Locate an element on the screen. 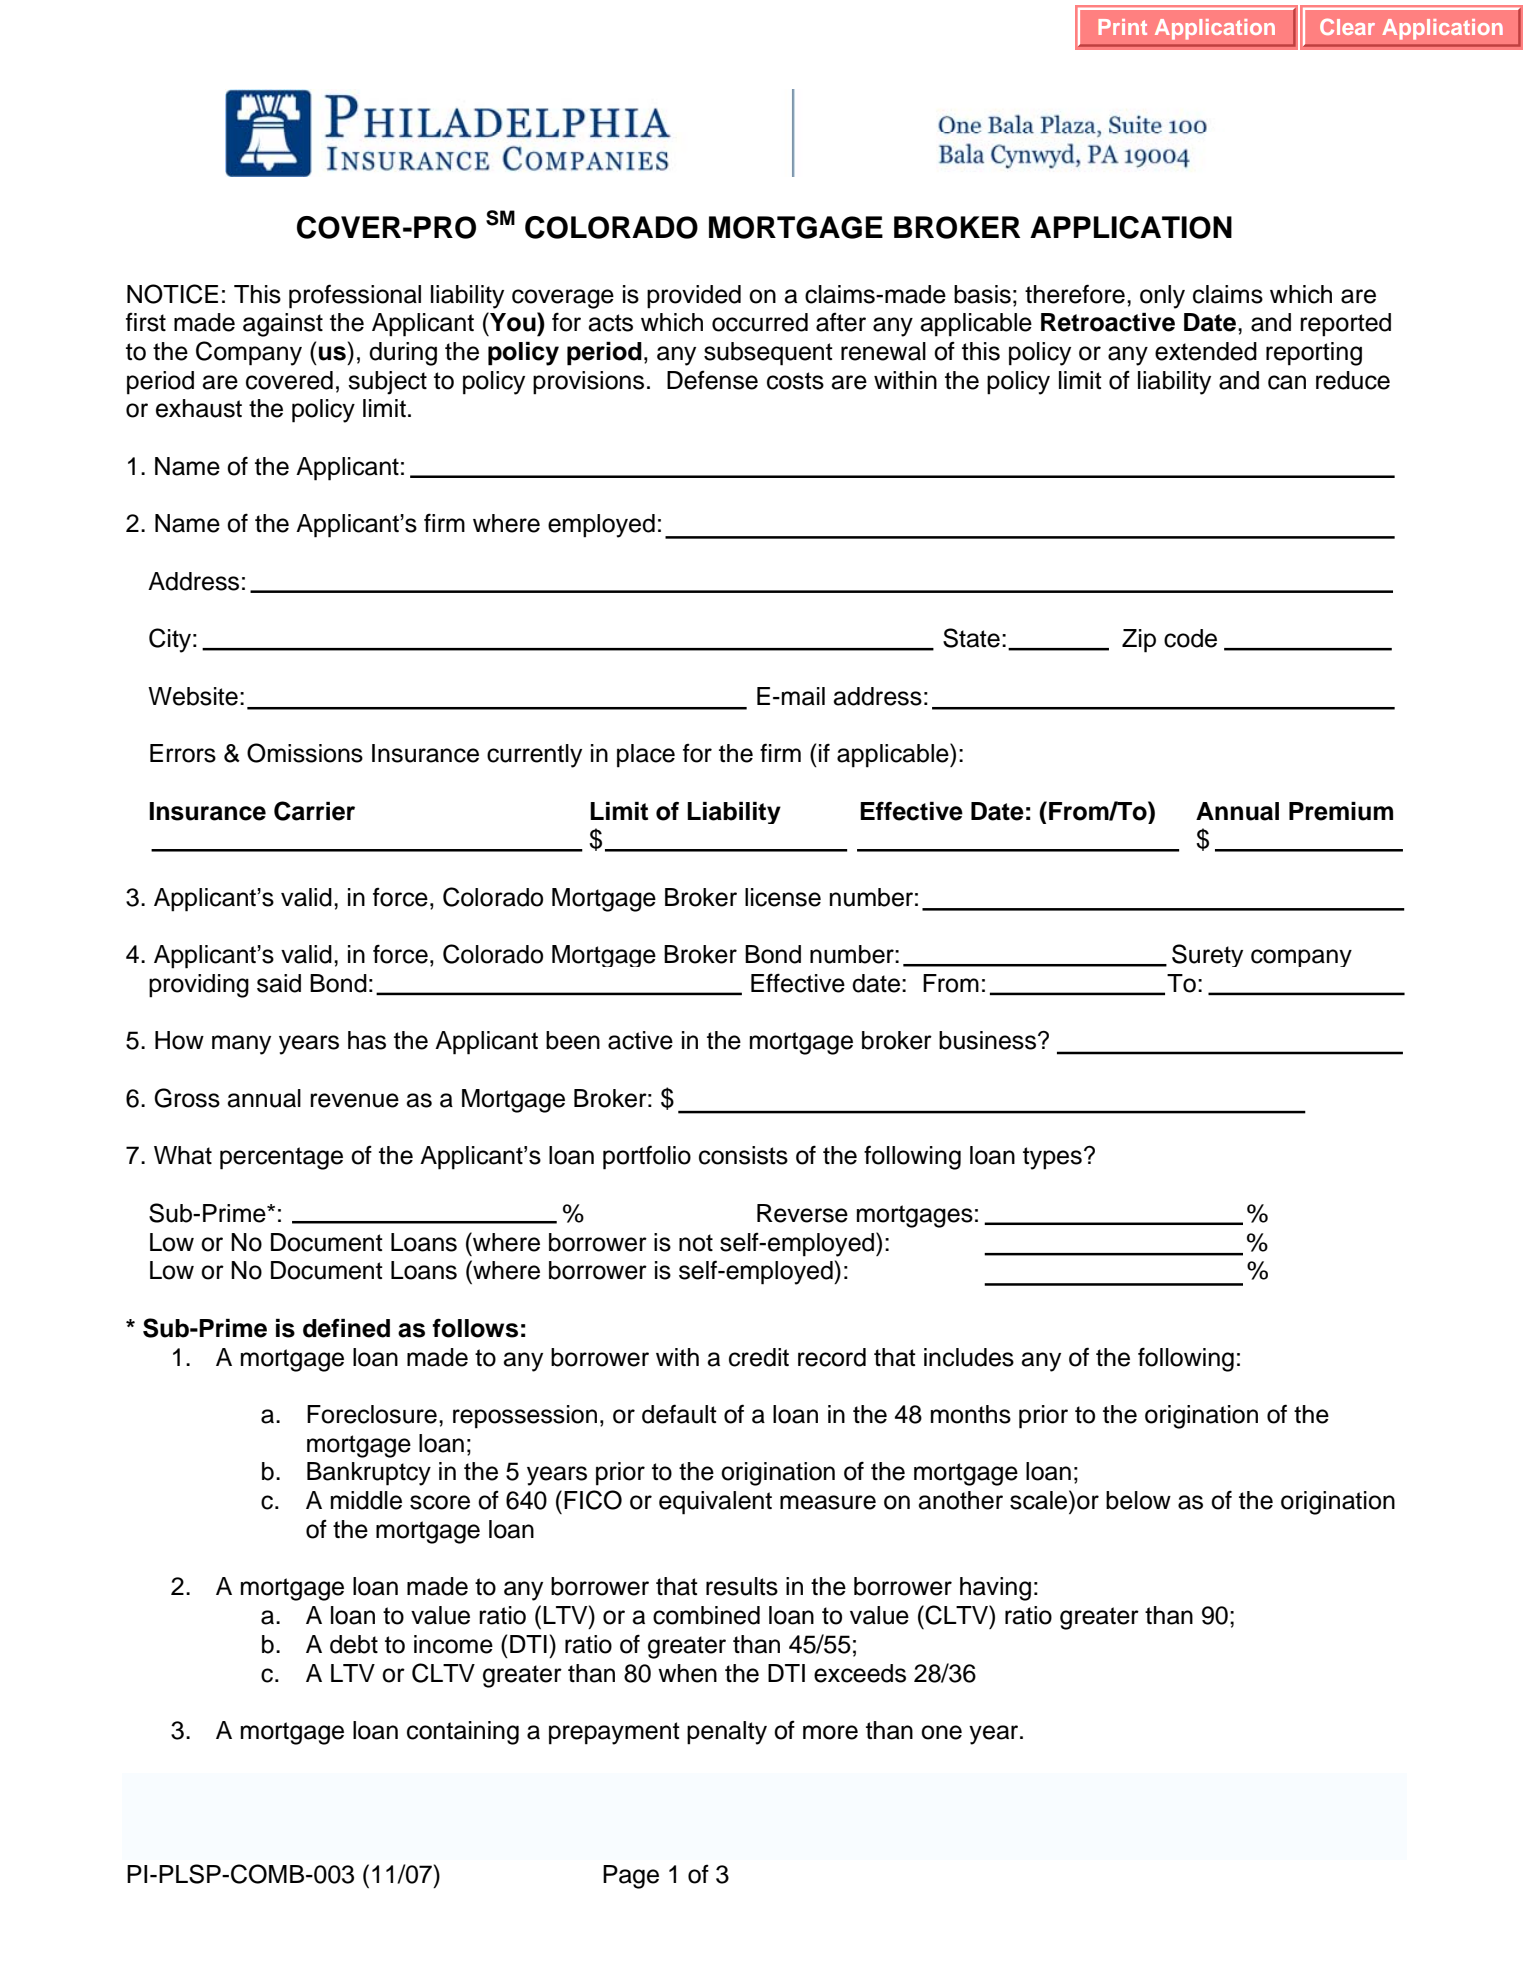 The height and width of the screenshot is (1979, 1529). against is located at coordinates (283, 325).
